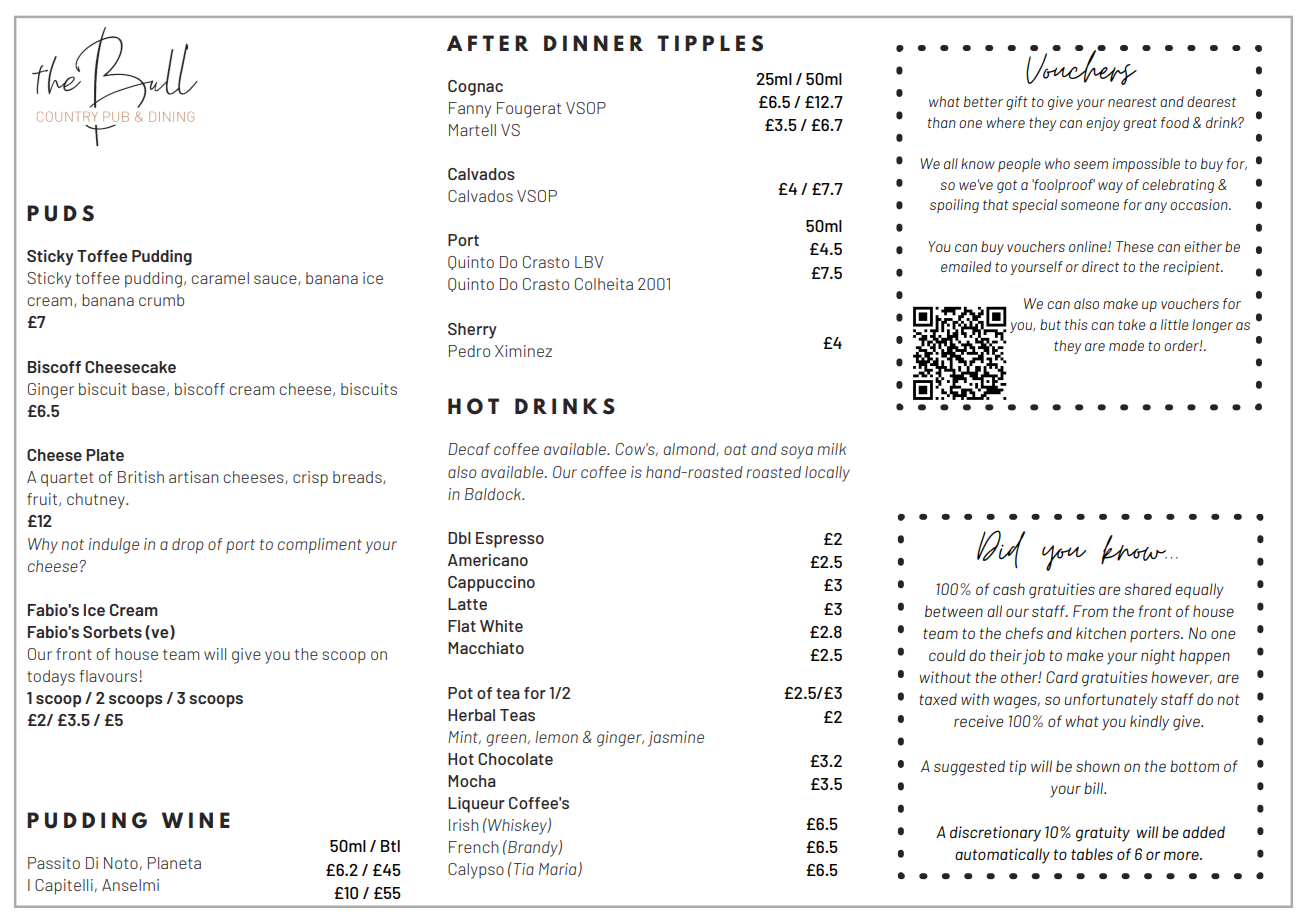 The width and height of the image is (1307, 924). I want to click on Sherry, so click(472, 331).
